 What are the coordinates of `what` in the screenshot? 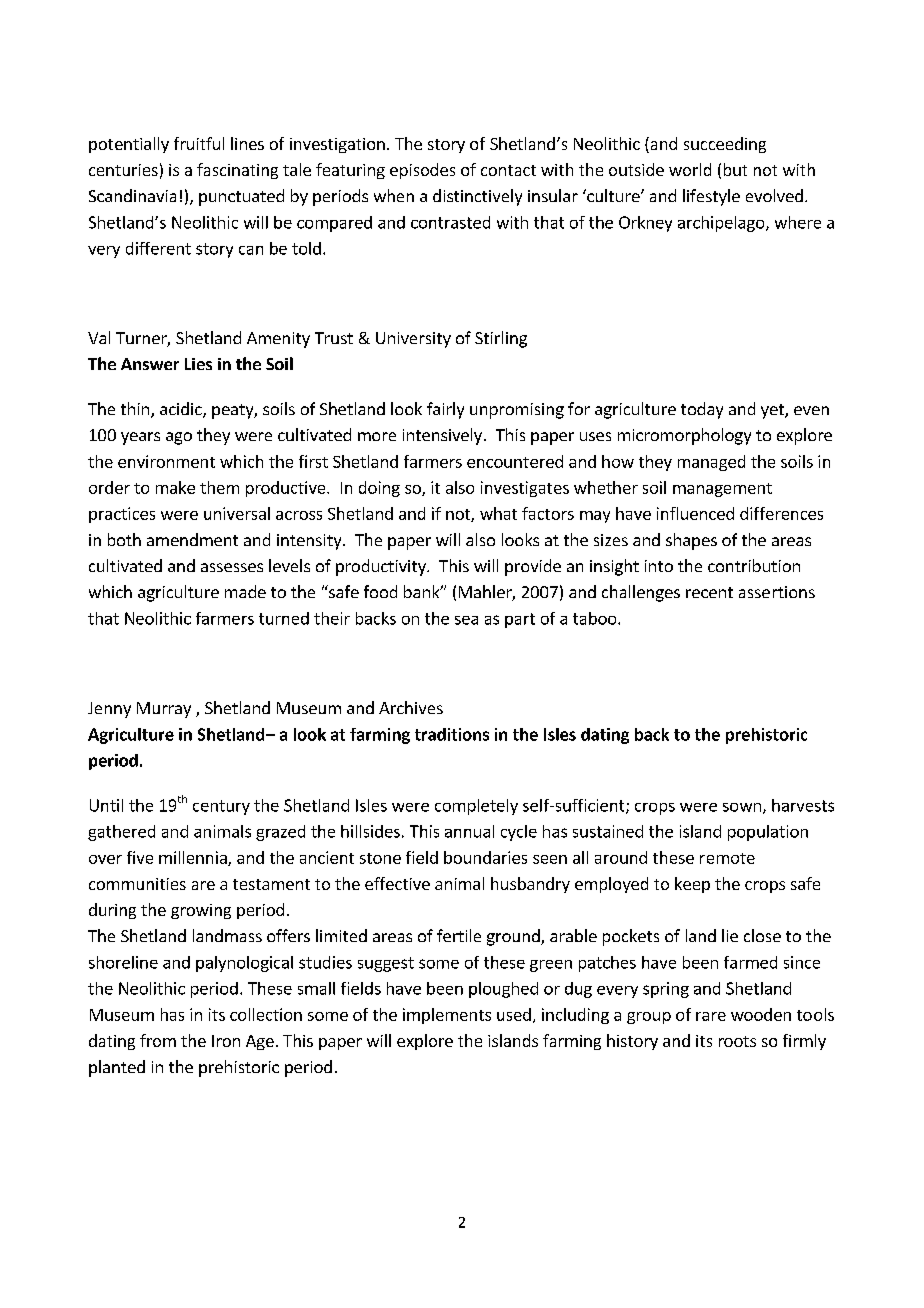 It's located at (498, 513).
